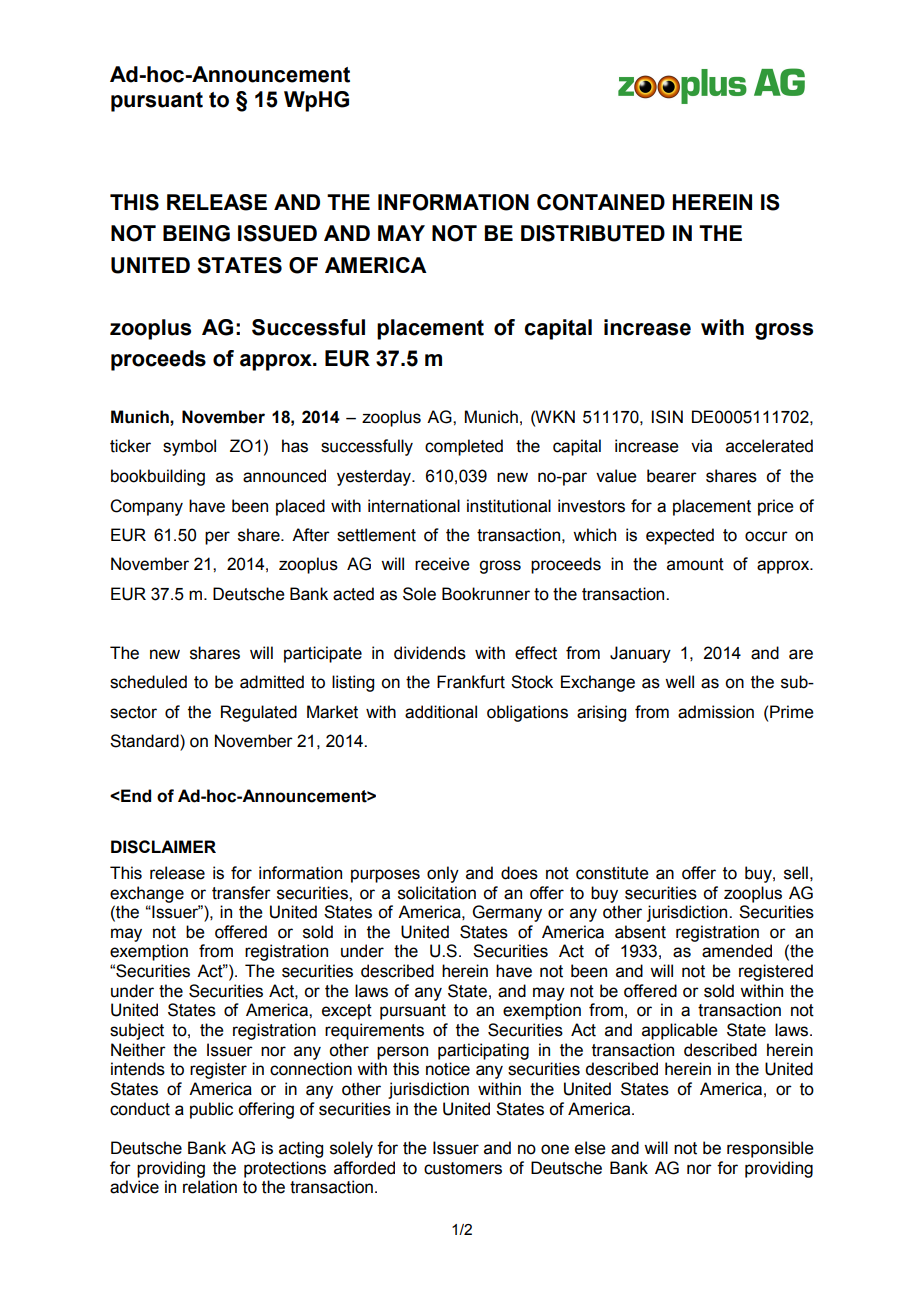 The width and height of the page is (924, 1308). What do you see at coordinates (163, 847) in the page?
I see `DISCLAIMER` at bounding box center [163, 847].
